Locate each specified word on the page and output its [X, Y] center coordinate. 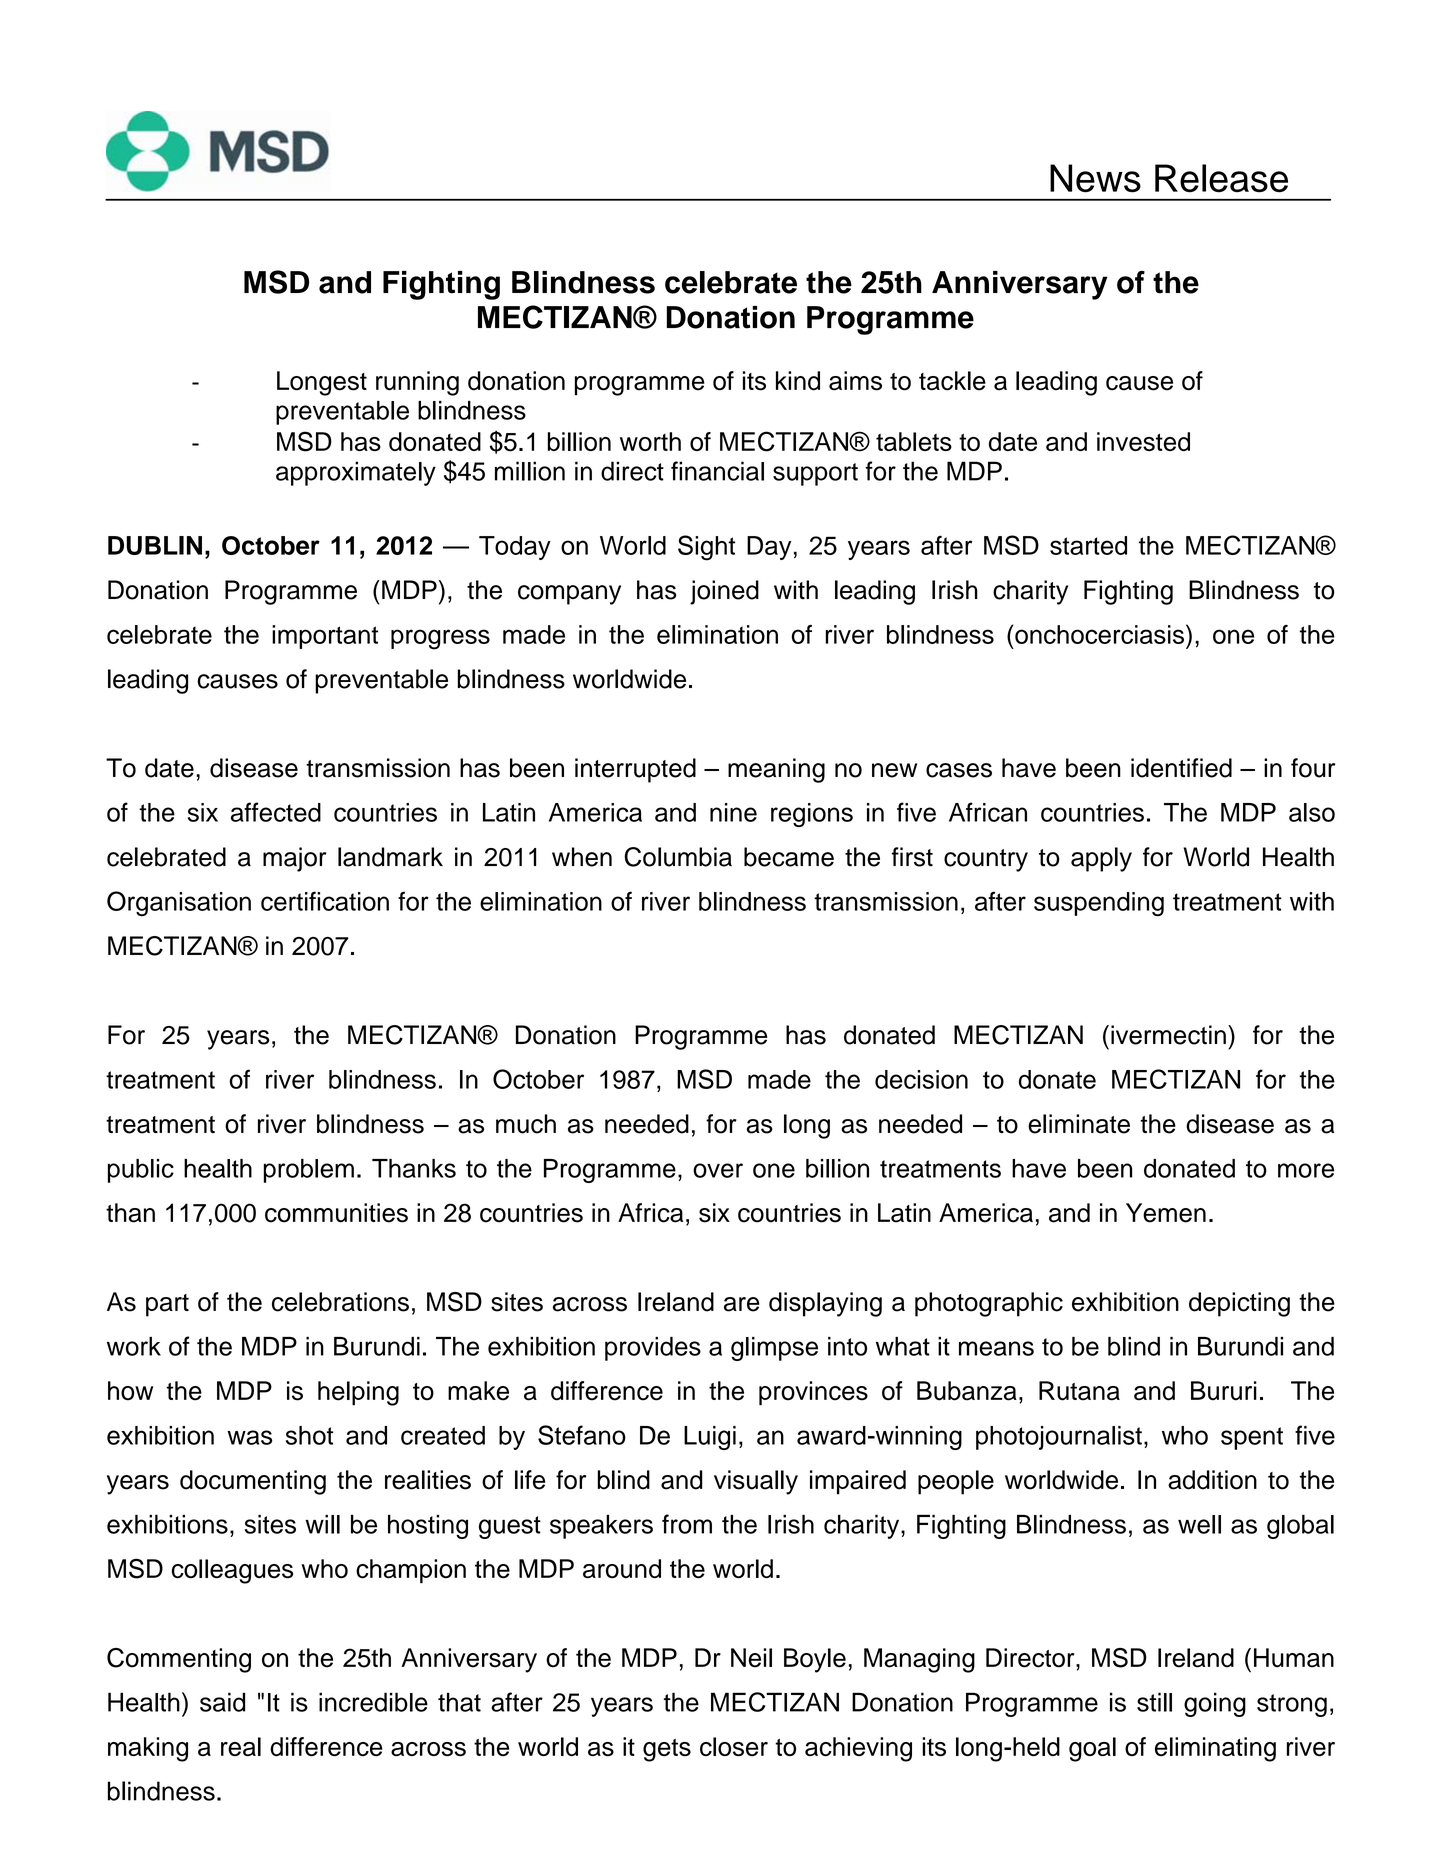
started [1088, 545]
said [222, 1702]
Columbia [678, 857]
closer [734, 1746]
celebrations [340, 1302]
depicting [1239, 1304]
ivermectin [1168, 1035]
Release [1221, 178]
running [417, 383]
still [1154, 1702]
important [325, 637]
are [742, 1304]
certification [325, 901]
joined [724, 592]
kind [798, 381]
